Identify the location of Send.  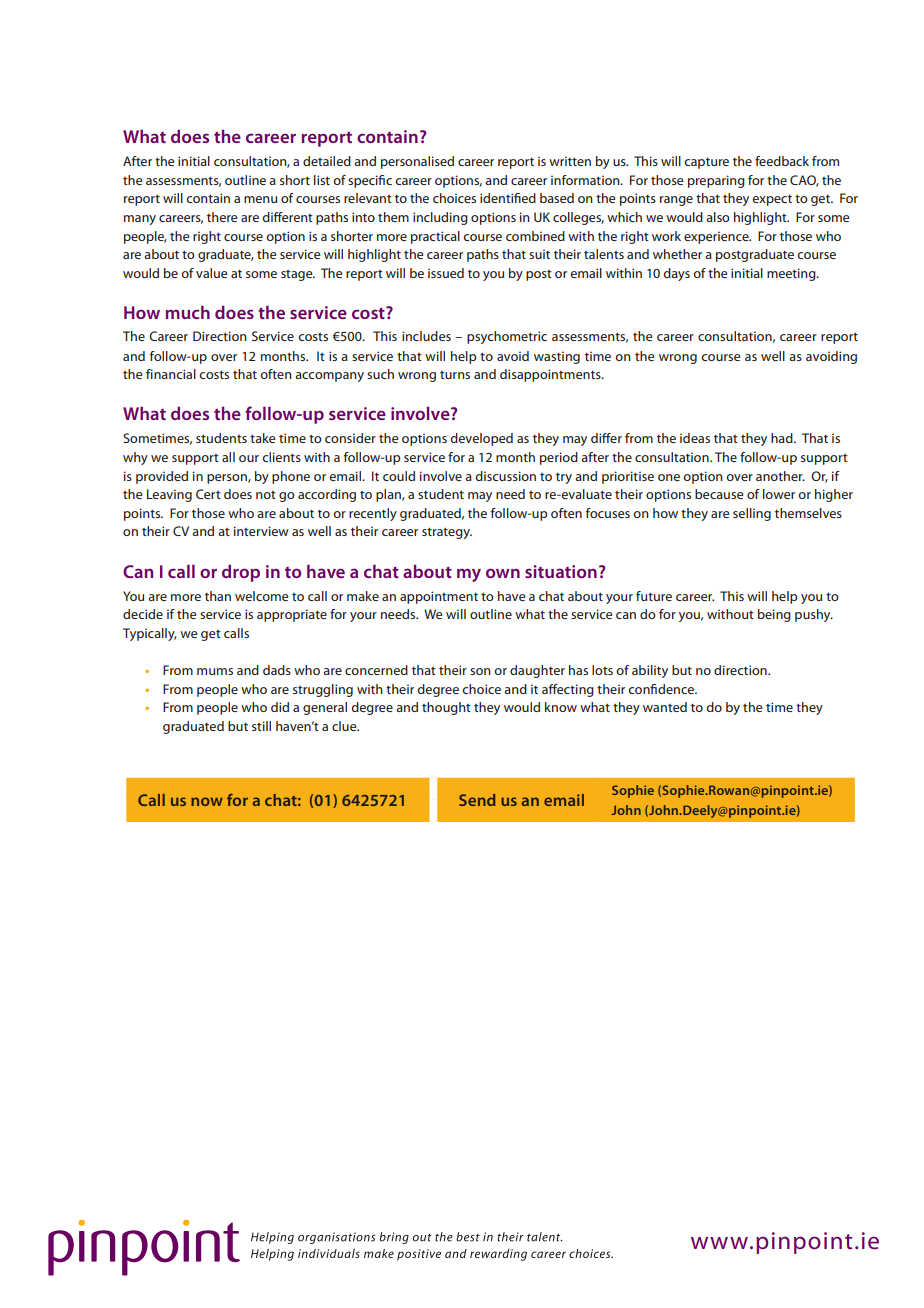
(477, 800).
